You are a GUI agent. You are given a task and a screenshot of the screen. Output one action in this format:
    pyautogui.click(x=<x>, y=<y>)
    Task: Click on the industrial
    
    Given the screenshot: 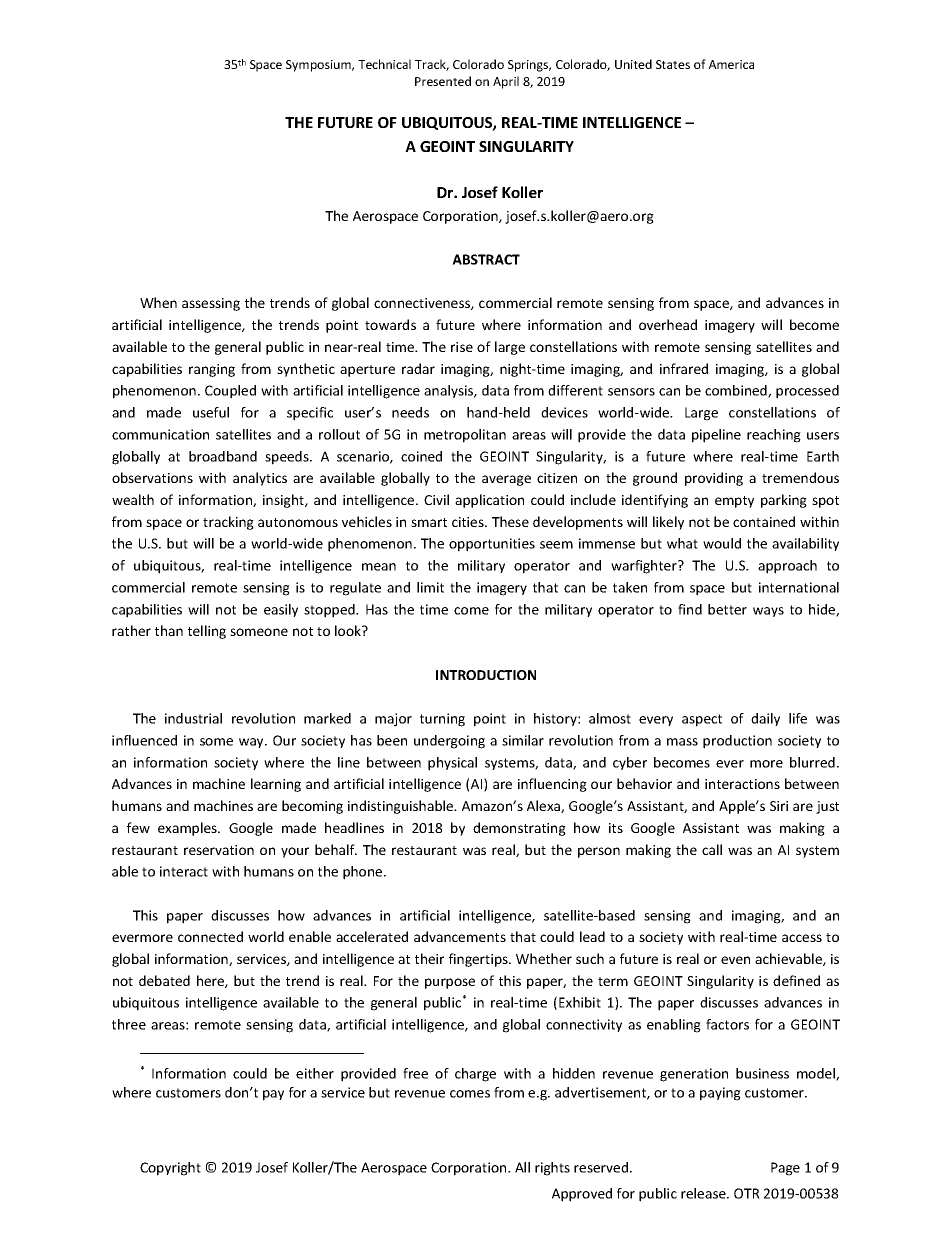 What is the action you would take?
    pyautogui.click(x=193, y=718)
